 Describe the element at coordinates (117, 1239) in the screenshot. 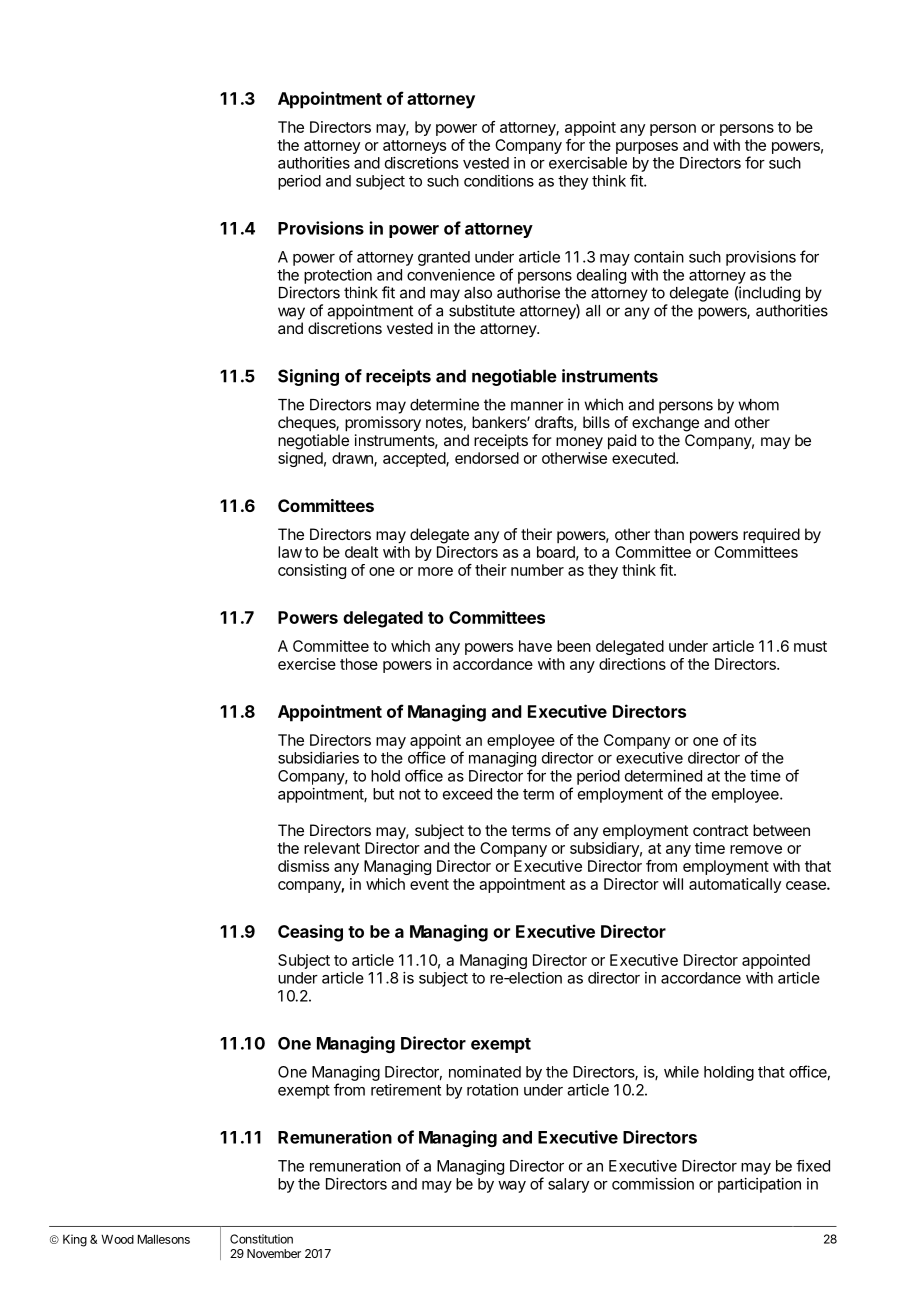

I see `Wood` at that location.
